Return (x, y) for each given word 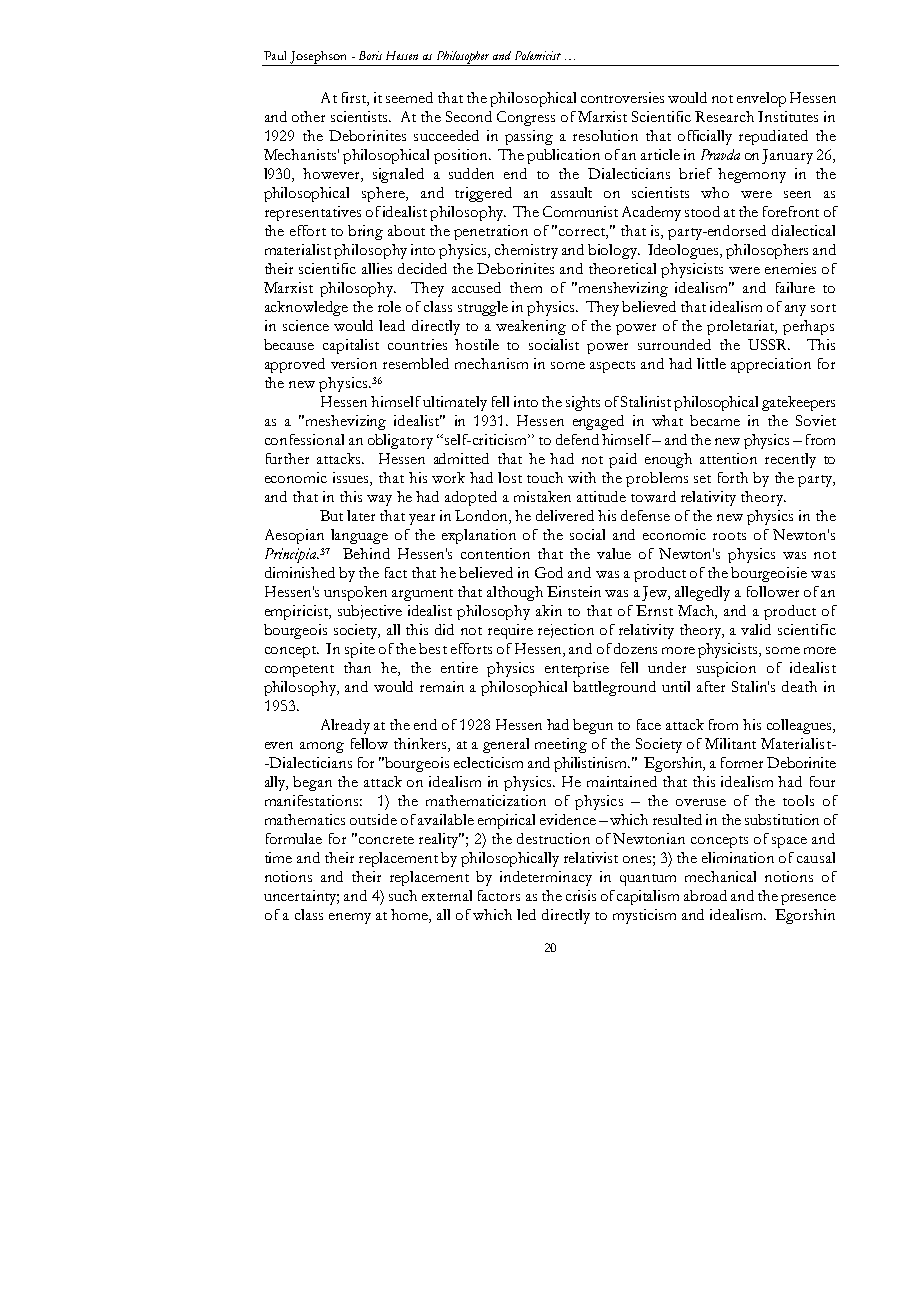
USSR (769, 344)
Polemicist (538, 55)
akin (549, 610)
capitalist (351, 346)
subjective (370, 612)
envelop (761, 99)
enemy (350, 918)
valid (756, 629)
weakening (531, 327)
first (355, 97)
